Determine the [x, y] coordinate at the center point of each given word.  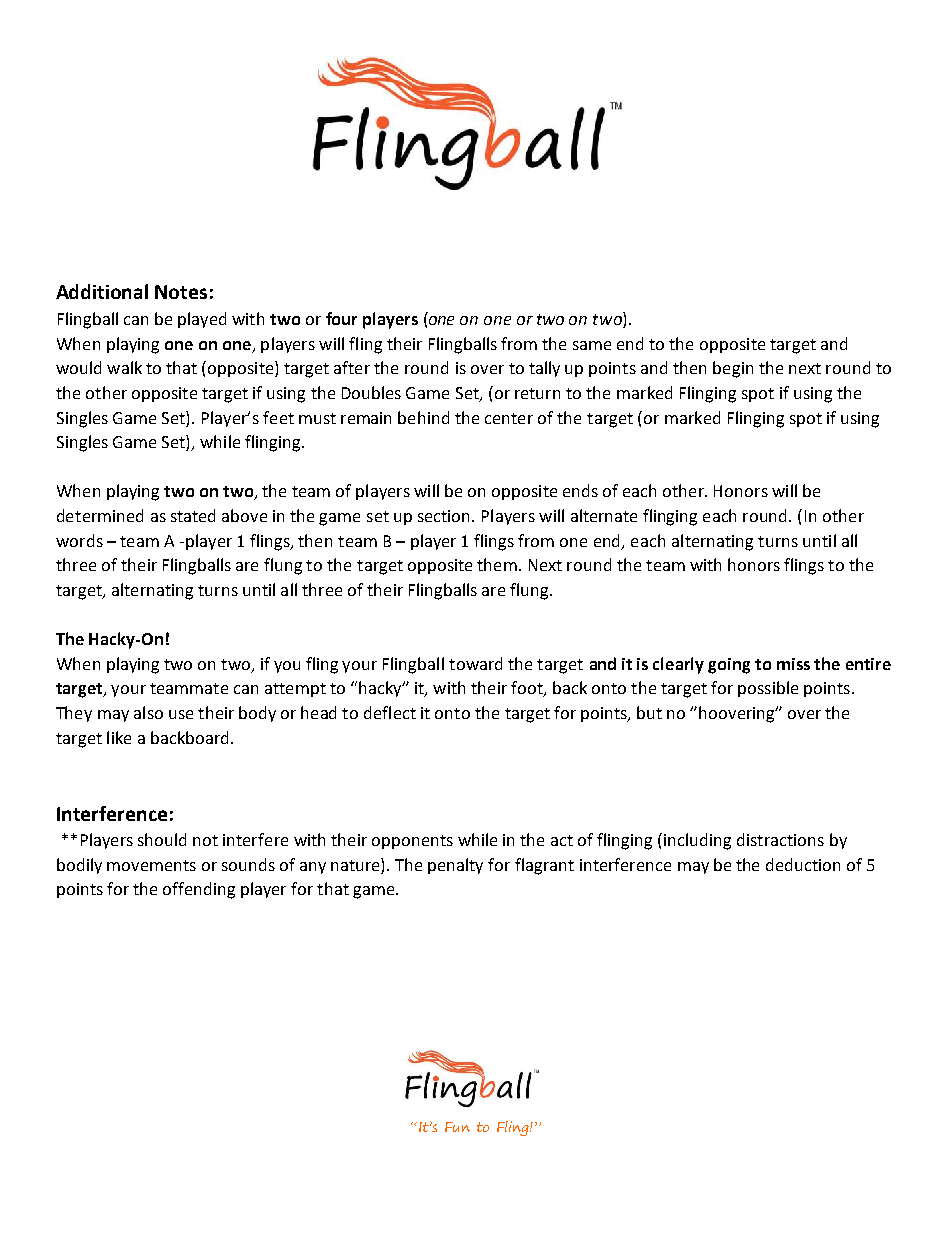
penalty [455, 866]
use [181, 714]
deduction [803, 864]
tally [544, 369]
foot [528, 689]
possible [768, 689]
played [202, 320]
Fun [457, 1127]
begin [733, 369]
